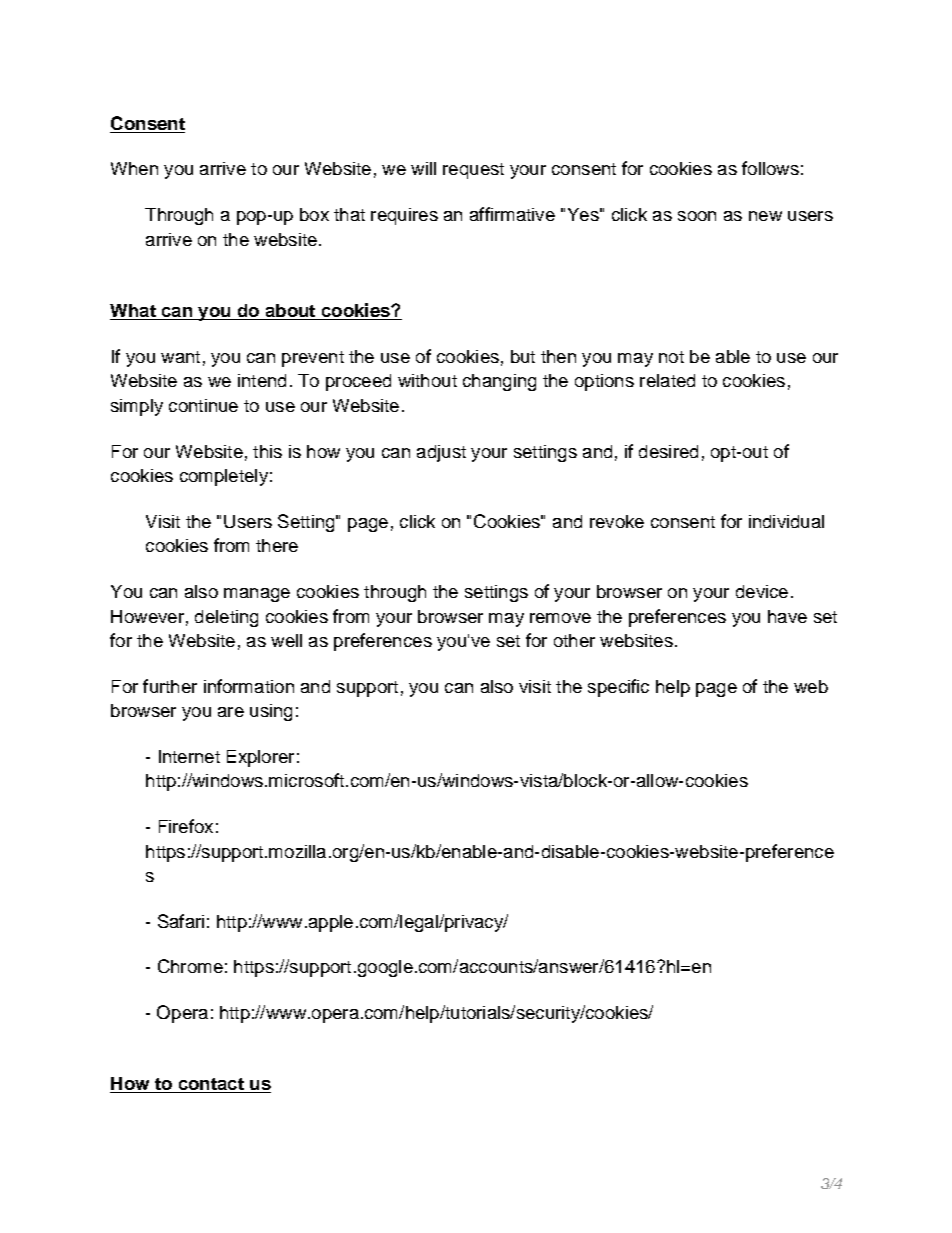 The width and height of the screenshot is (952, 1233). Describe the element at coordinates (260, 758) in the screenshot. I see `Explorer` at that location.
